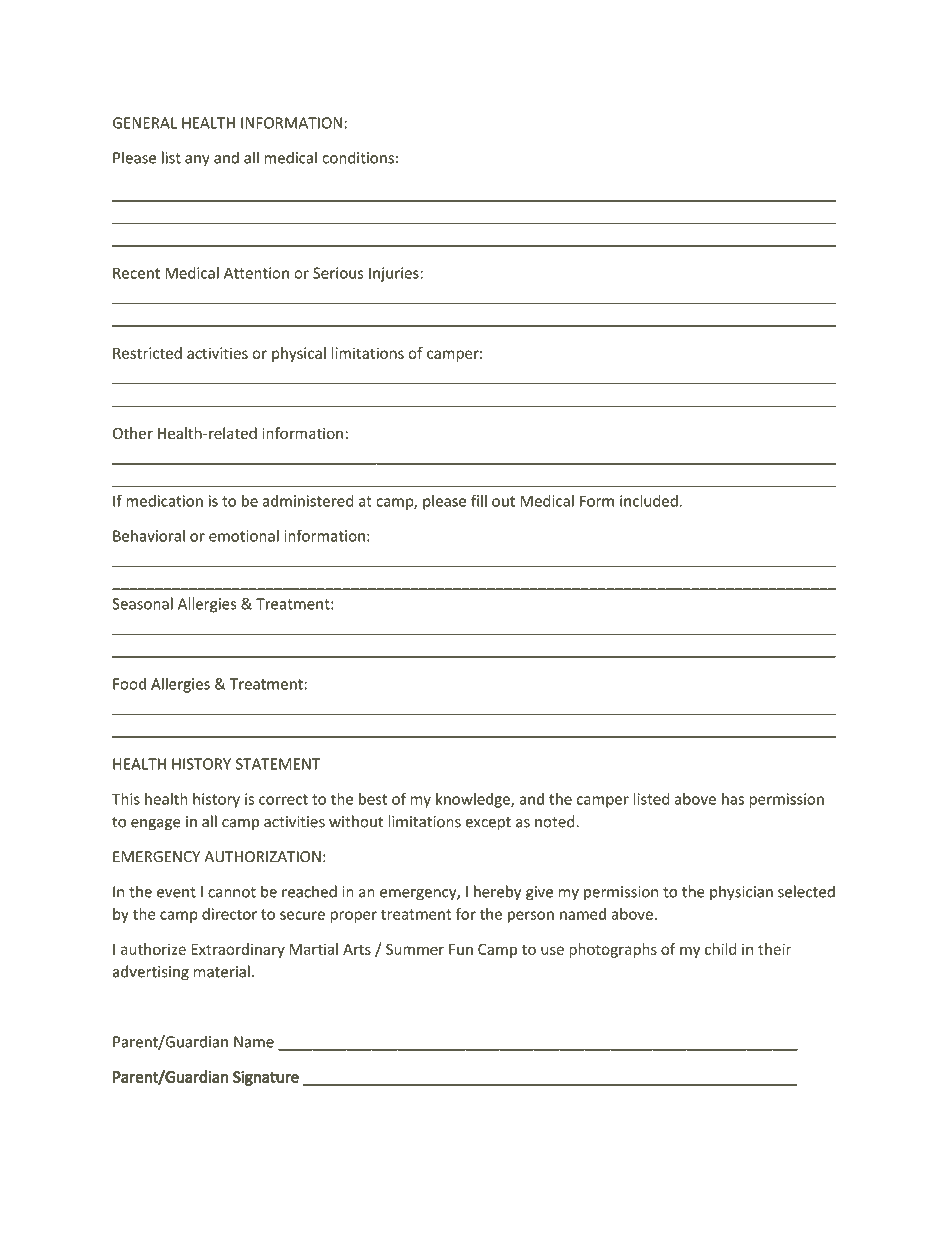 Image resolution: width=952 pixels, height=1233 pixels. What do you see at coordinates (395, 274) in the screenshot?
I see `Injuries` at bounding box center [395, 274].
